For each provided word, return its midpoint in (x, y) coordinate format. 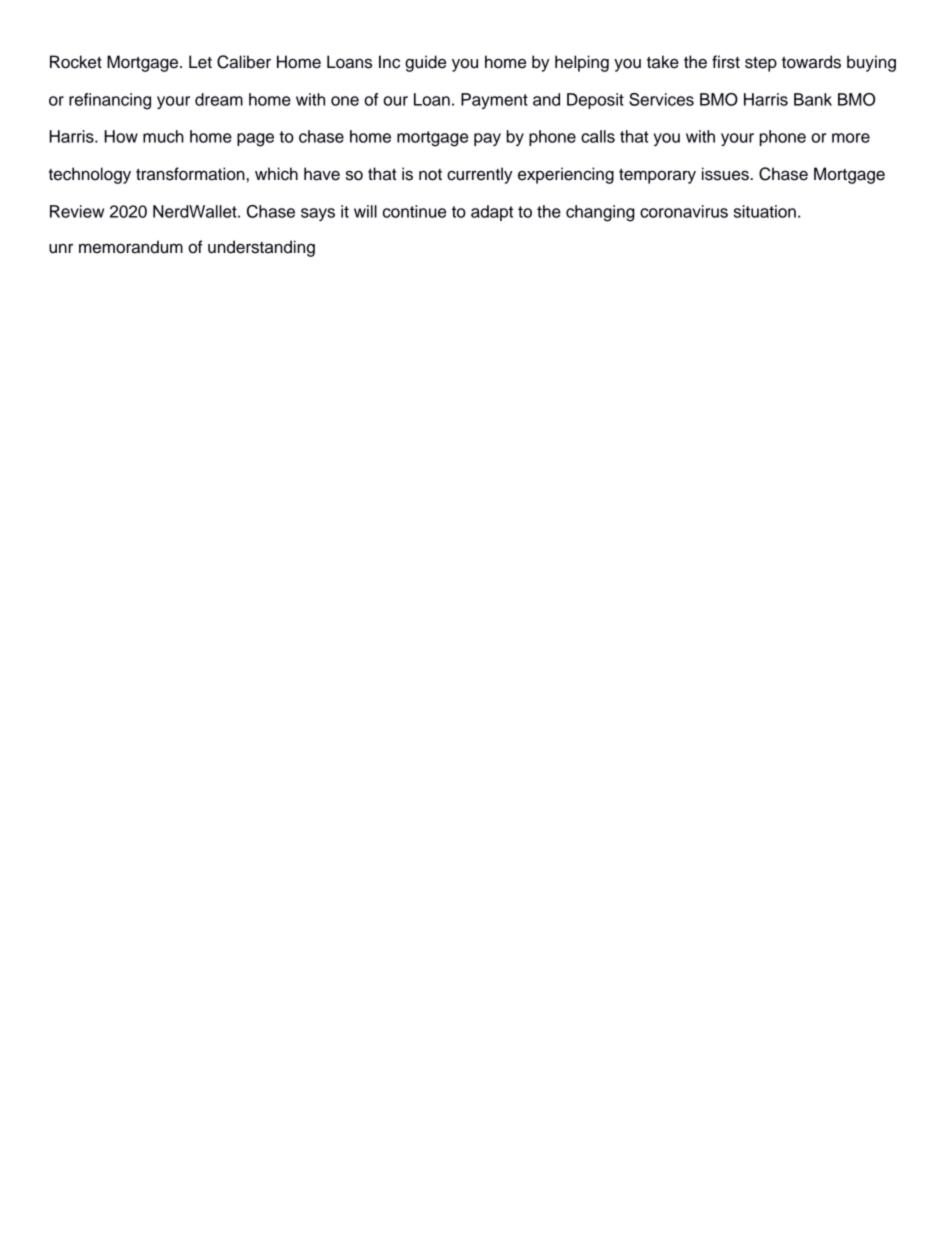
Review (77, 211)
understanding (261, 248)
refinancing (110, 101)
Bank (813, 99)
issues (726, 174)
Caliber (244, 62)
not (430, 175)
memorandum (131, 247)
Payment (494, 101)
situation (765, 211)
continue (414, 211)
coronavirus (684, 211)
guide (425, 63)
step (761, 64)
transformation (190, 174)
